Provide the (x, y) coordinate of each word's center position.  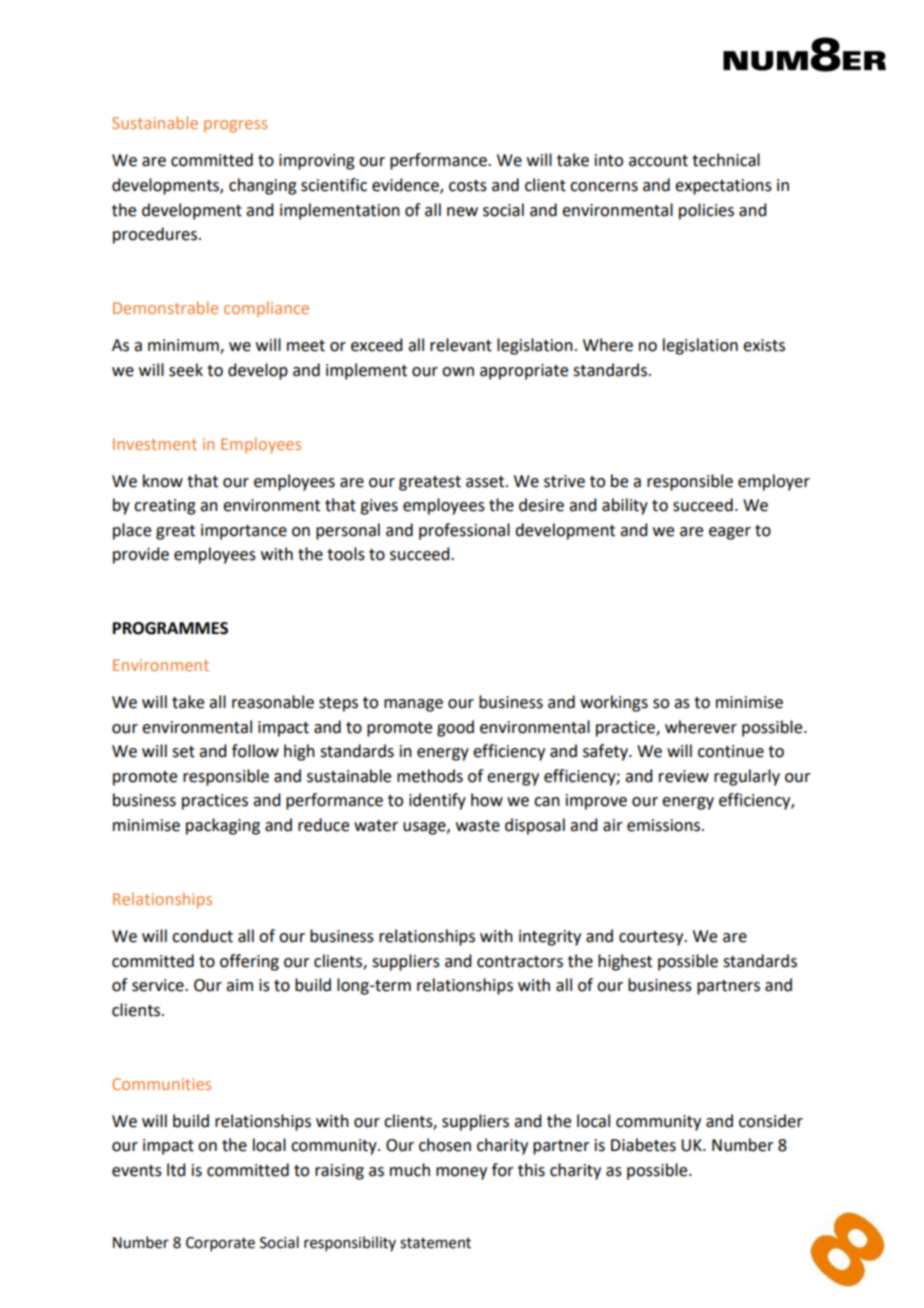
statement (435, 1243)
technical (726, 160)
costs (468, 186)
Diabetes (643, 1145)
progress (235, 126)
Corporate (220, 1244)
